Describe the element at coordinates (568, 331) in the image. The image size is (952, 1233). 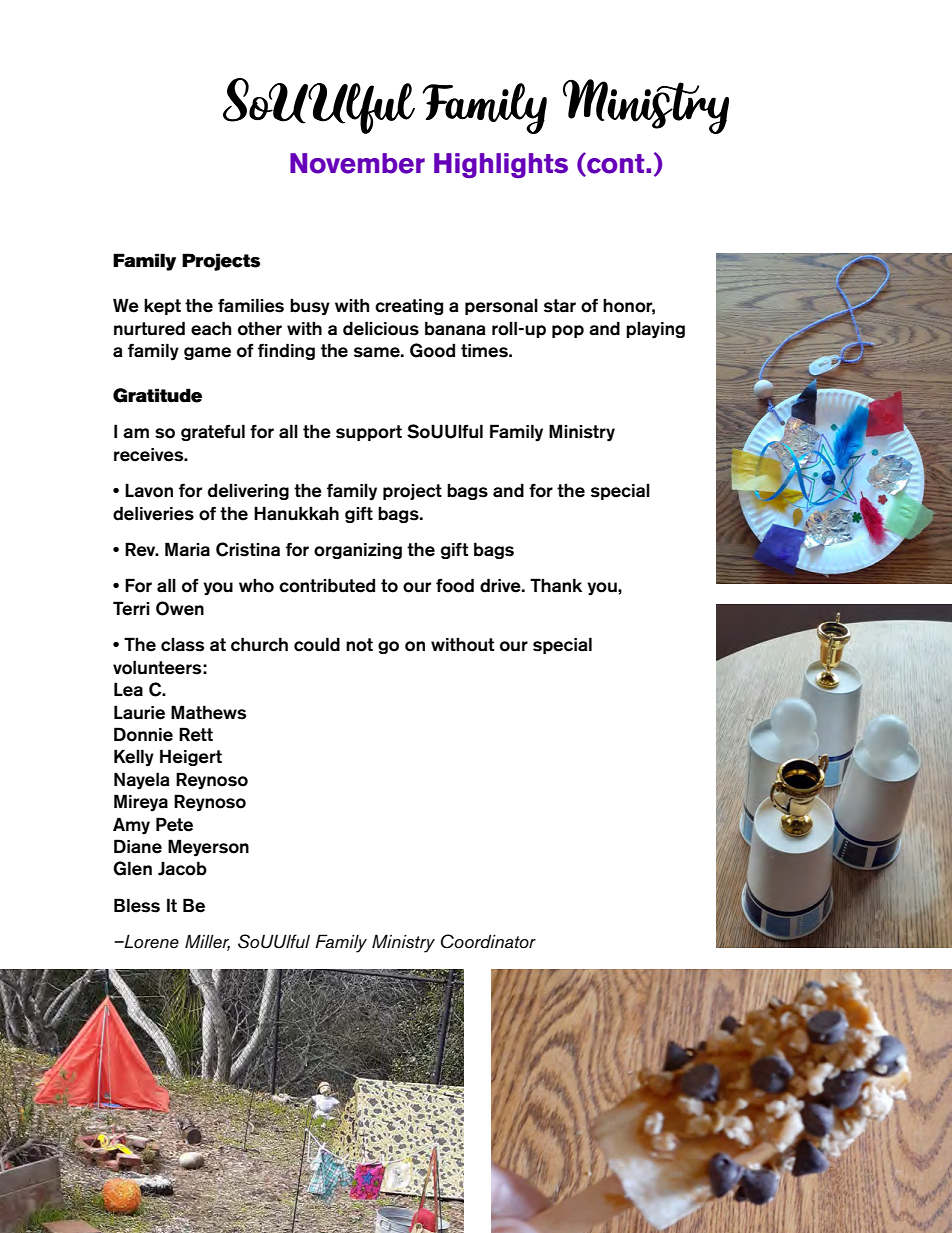
I see `pop` at that location.
